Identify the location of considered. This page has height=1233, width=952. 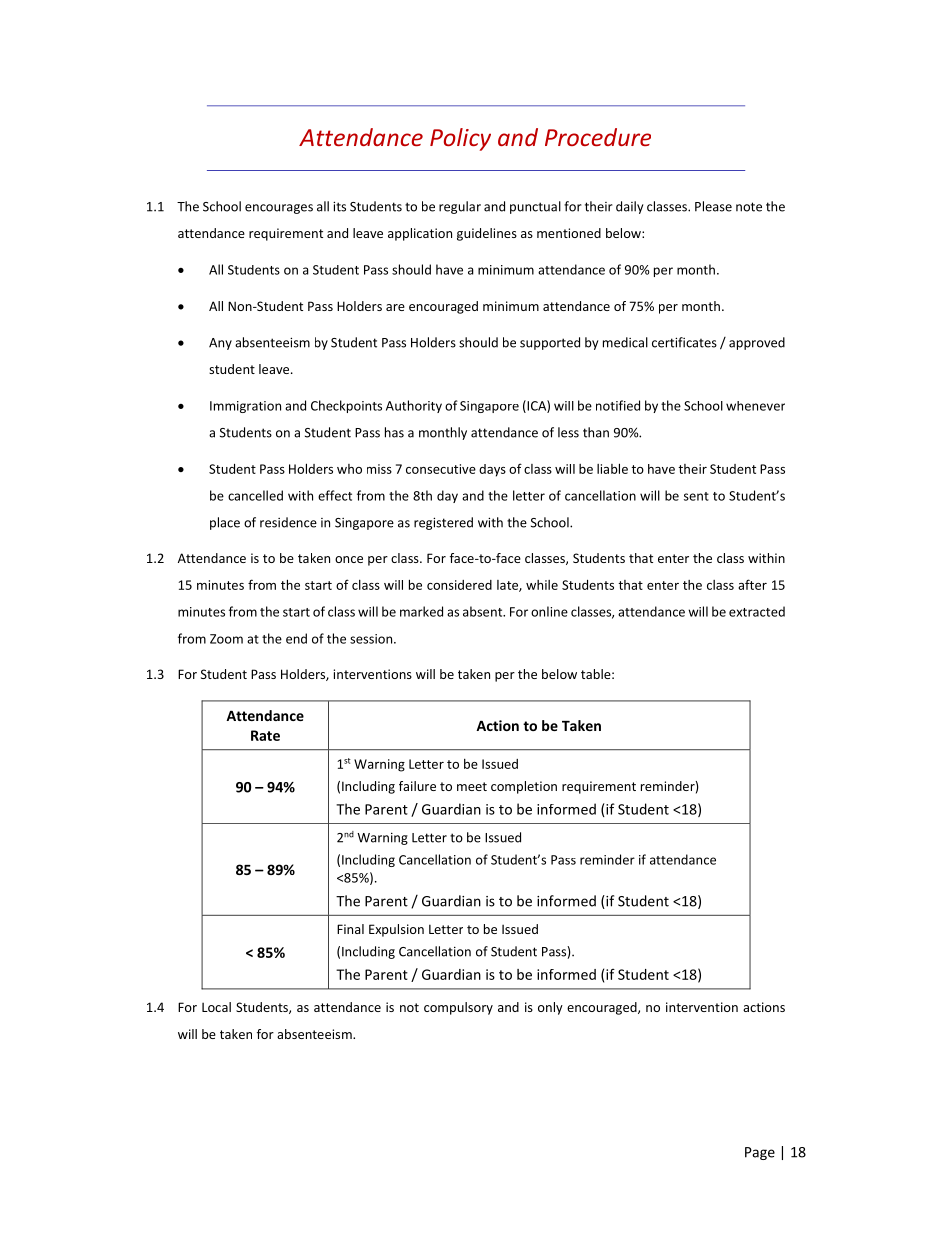
(459, 585).
